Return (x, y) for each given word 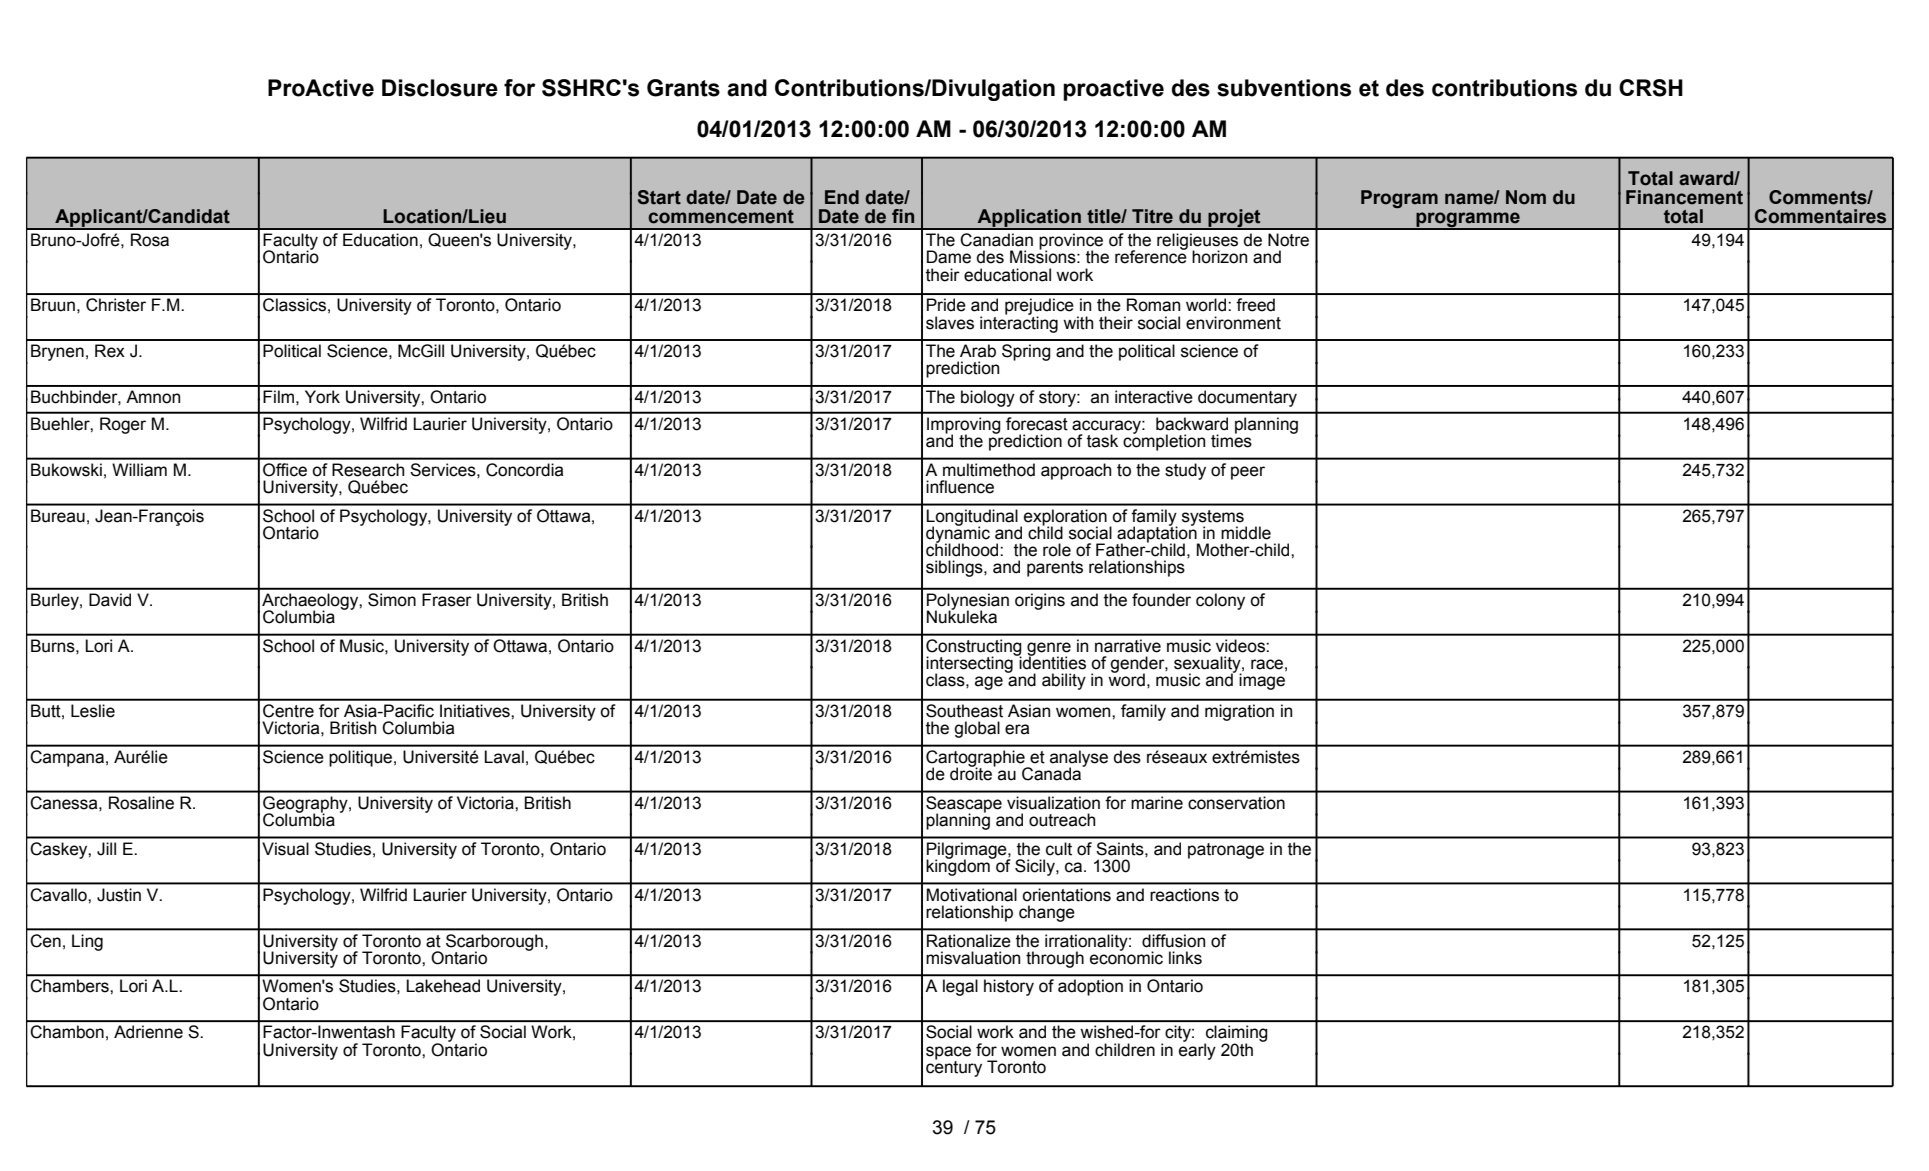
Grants (683, 88)
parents (1055, 569)
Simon (392, 600)
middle (1246, 533)
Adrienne (148, 1032)
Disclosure (440, 88)
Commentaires (1820, 216)
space (948, 1054)
